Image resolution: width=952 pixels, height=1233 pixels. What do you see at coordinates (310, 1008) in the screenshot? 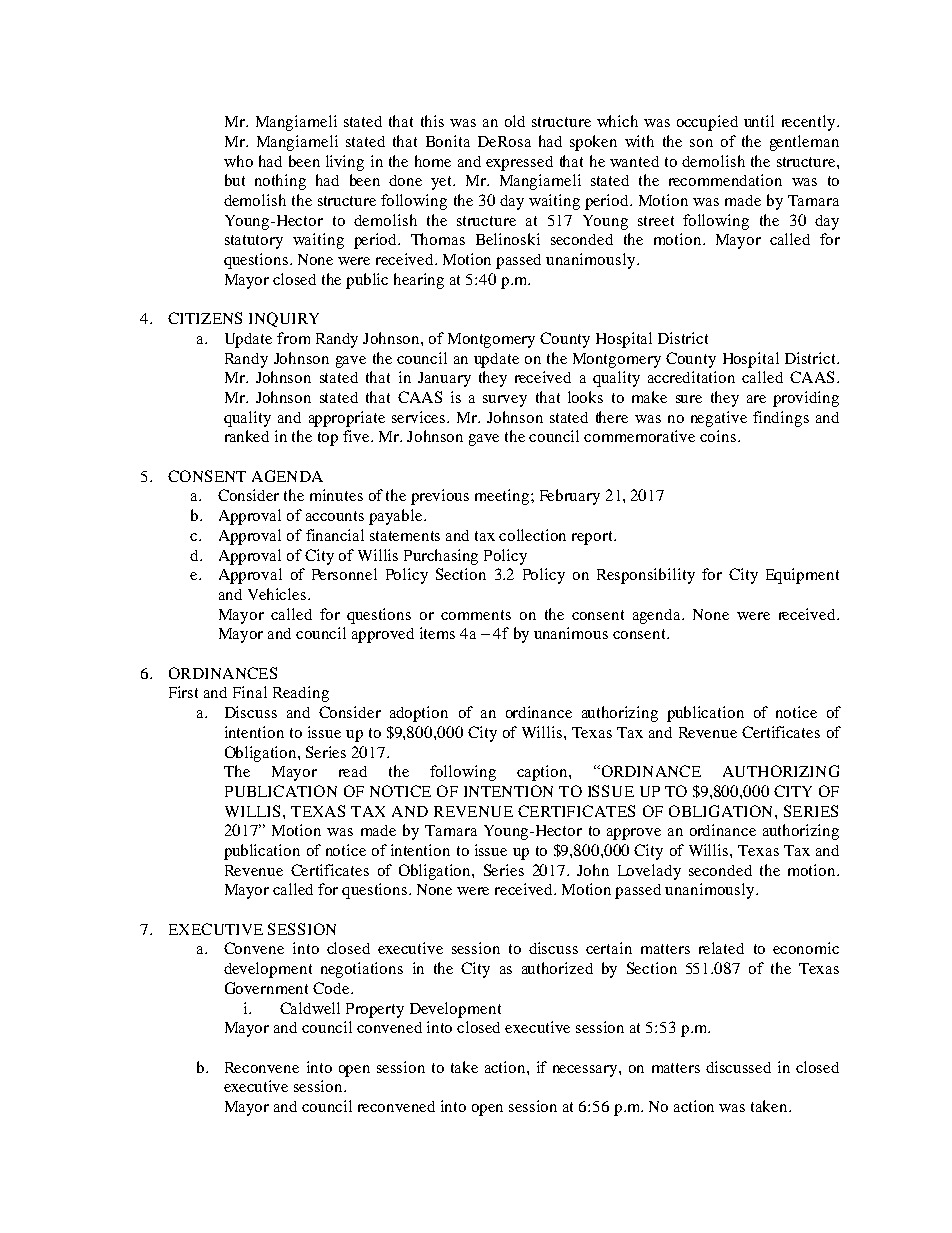
I see `Caldwell` at bounding box center [310, 1008].
